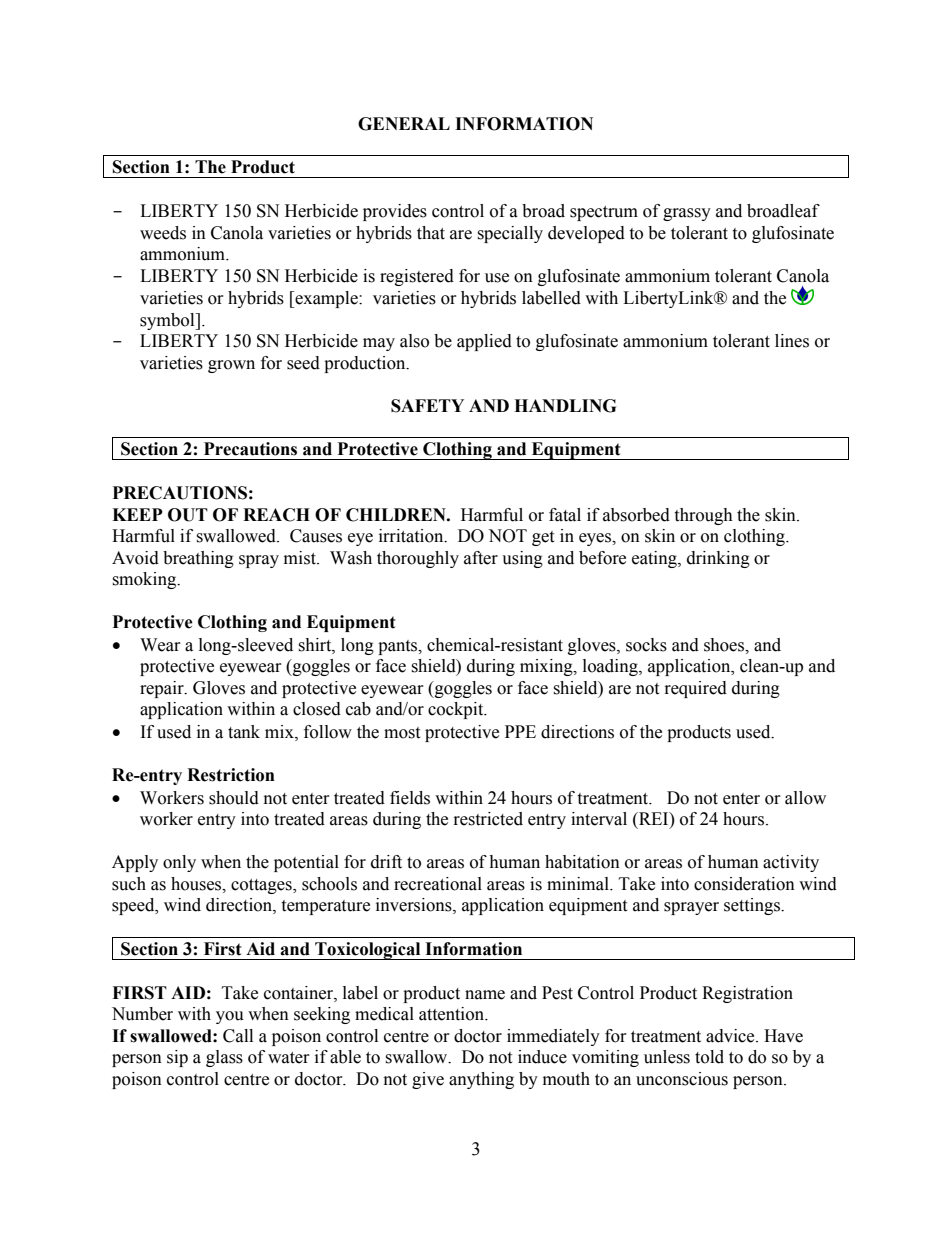 The height and width of the document is (1233, 952). What do you see at coordinates (718, 559) in the document?
I see `drinking` at bounding box center [718, 559].
